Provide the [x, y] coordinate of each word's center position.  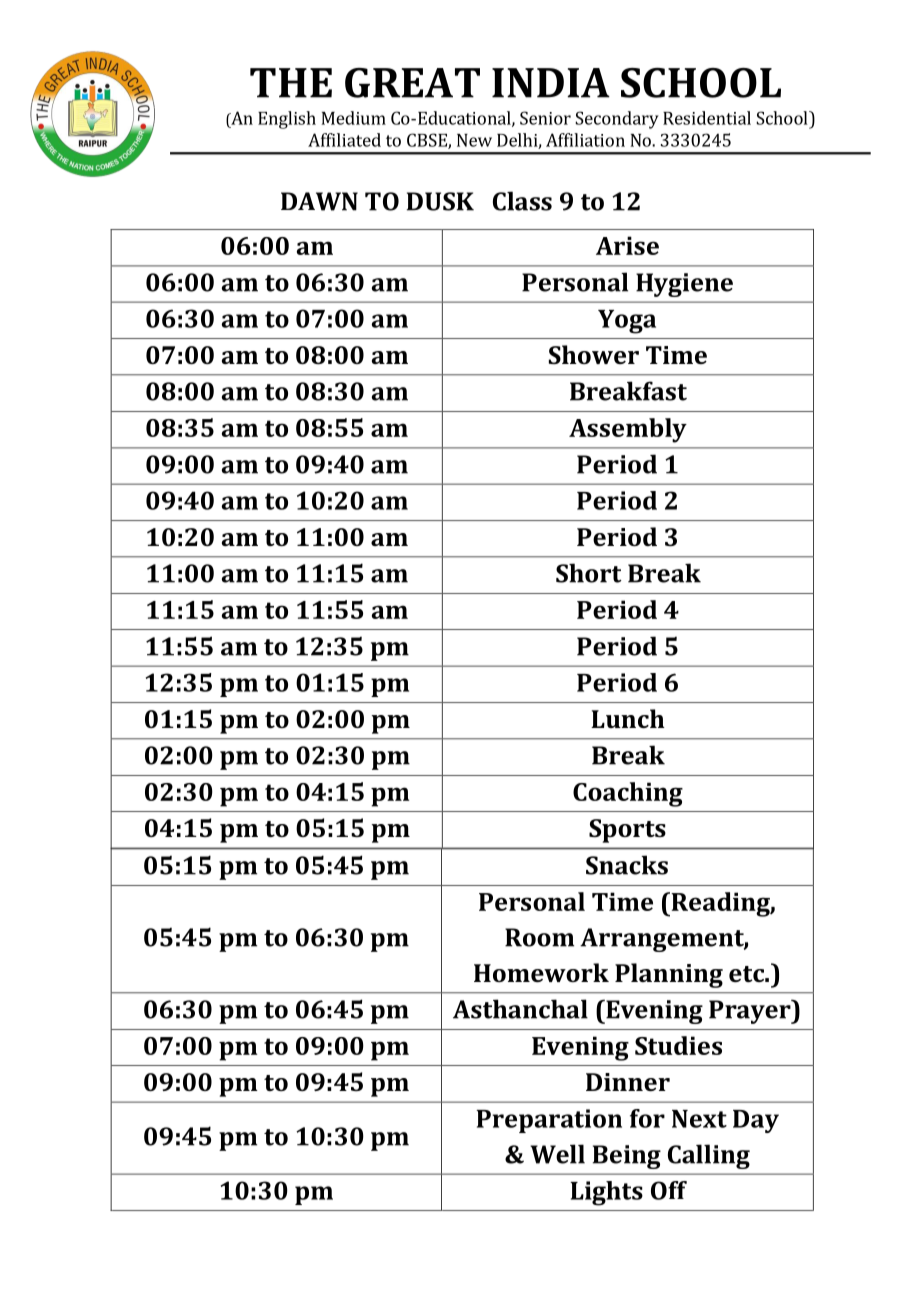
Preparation [549, 1121]
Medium [353, 118]
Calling [709, 1156]
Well [557, 1154]
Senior [545, 118]
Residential [707, 118]
